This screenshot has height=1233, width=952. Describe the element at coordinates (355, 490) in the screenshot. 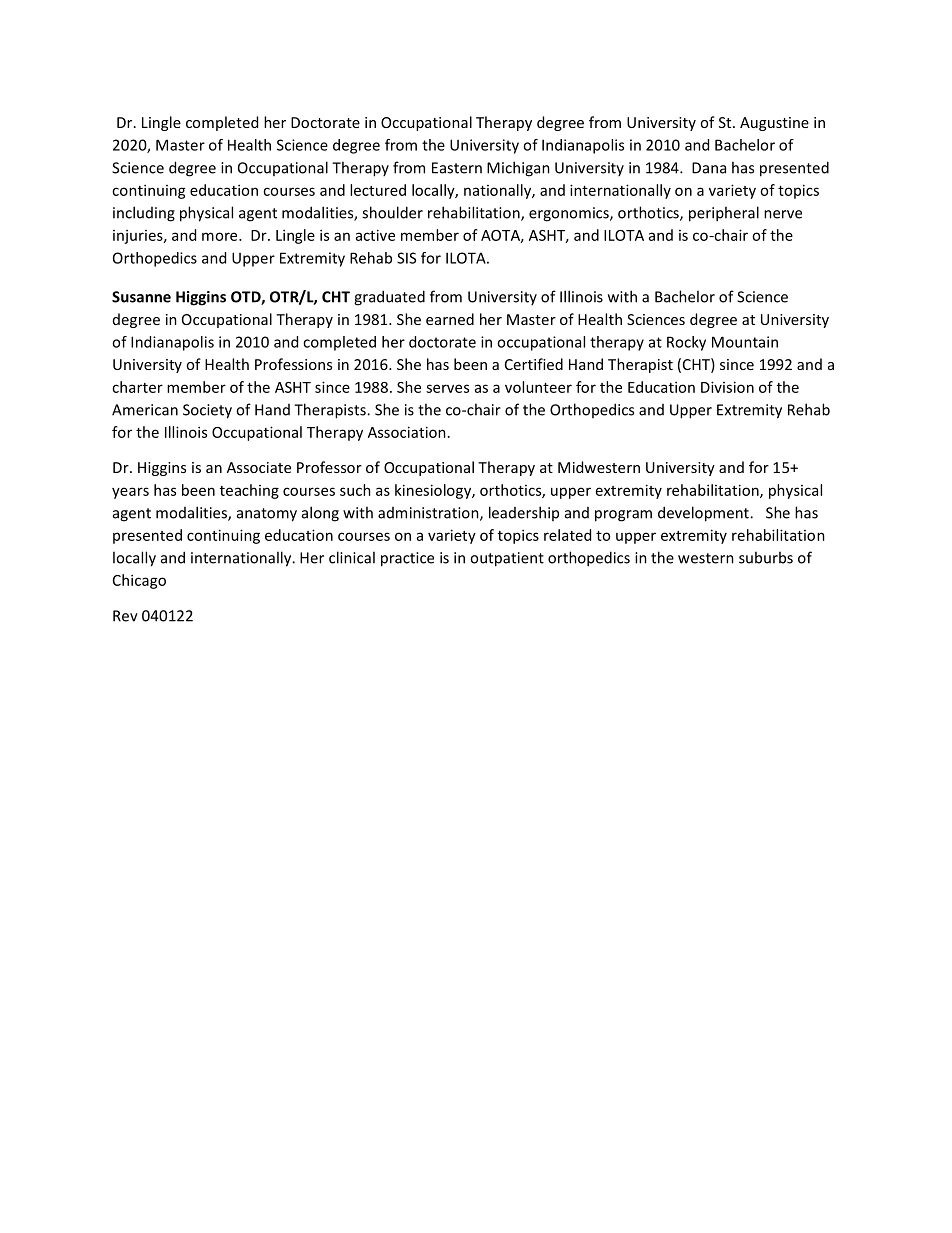

I see `such` at that location.
